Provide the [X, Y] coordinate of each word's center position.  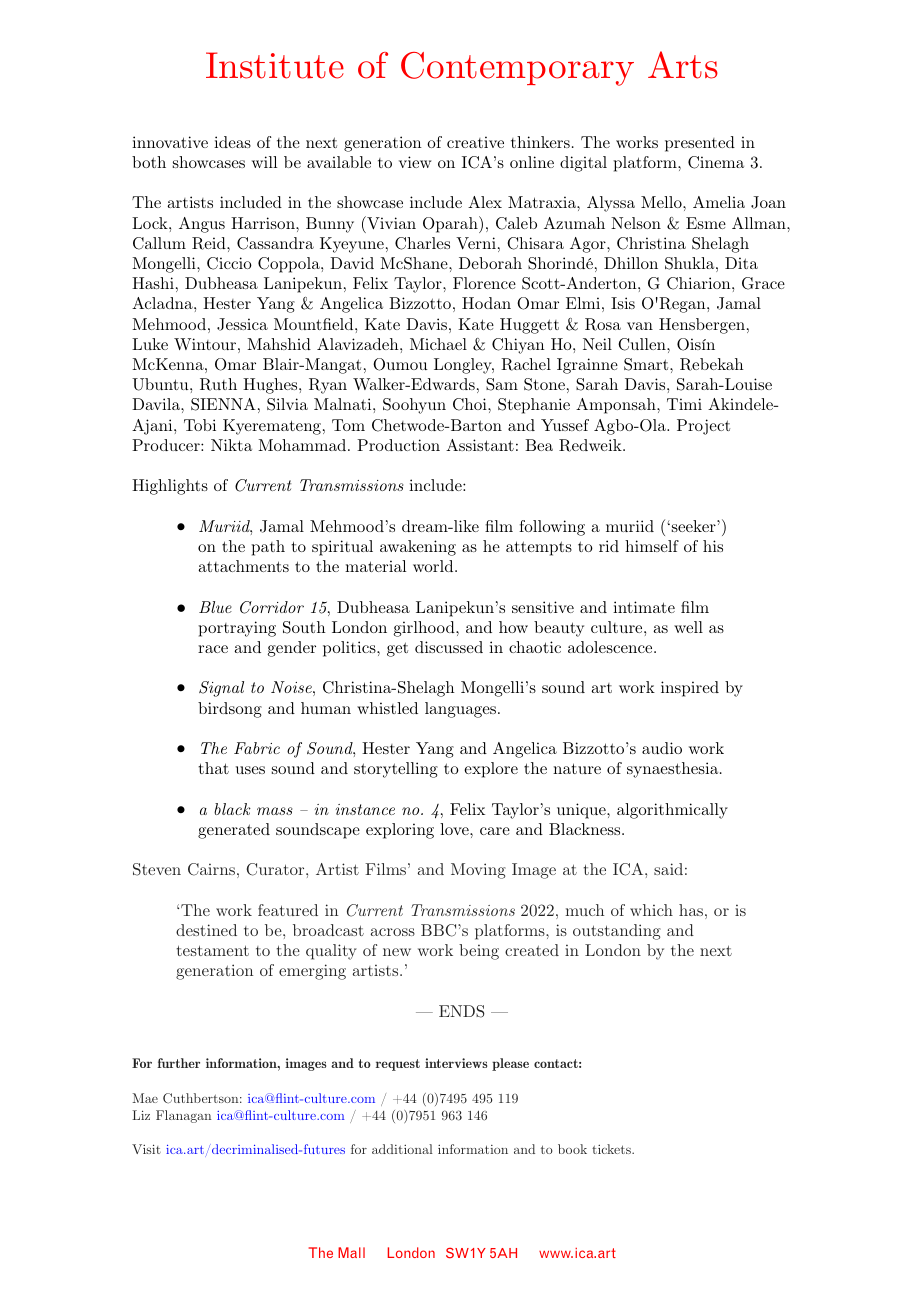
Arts [683, 65]
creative [475, 142]
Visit [146, 1149]
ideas [232, 142]
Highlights [170, 487]
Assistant [480, 445]
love [455, 829]
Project [703, 427]
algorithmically [672, 811]
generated [234, 831]
